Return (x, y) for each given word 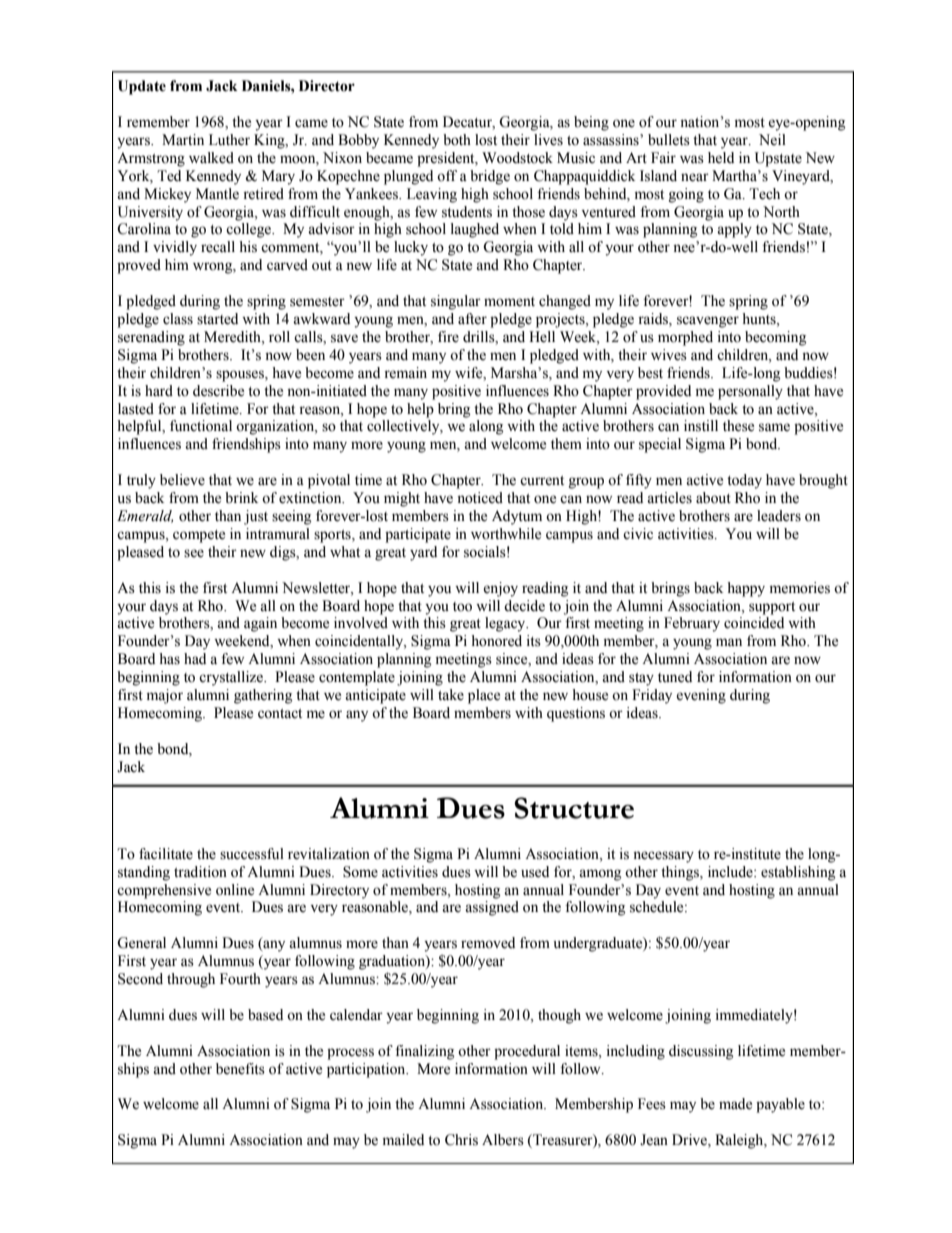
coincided (754, 623)
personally (750, 392)
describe (218, 391)
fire (448, 337)
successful (252, 854)
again (260, 624)
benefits (240, 1069)
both (457, 140)
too (462, 607)
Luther (229, 140)
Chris (461, 1140)
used (535, 872)
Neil (772, 140)
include (731, 872)
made (735, 1104)
